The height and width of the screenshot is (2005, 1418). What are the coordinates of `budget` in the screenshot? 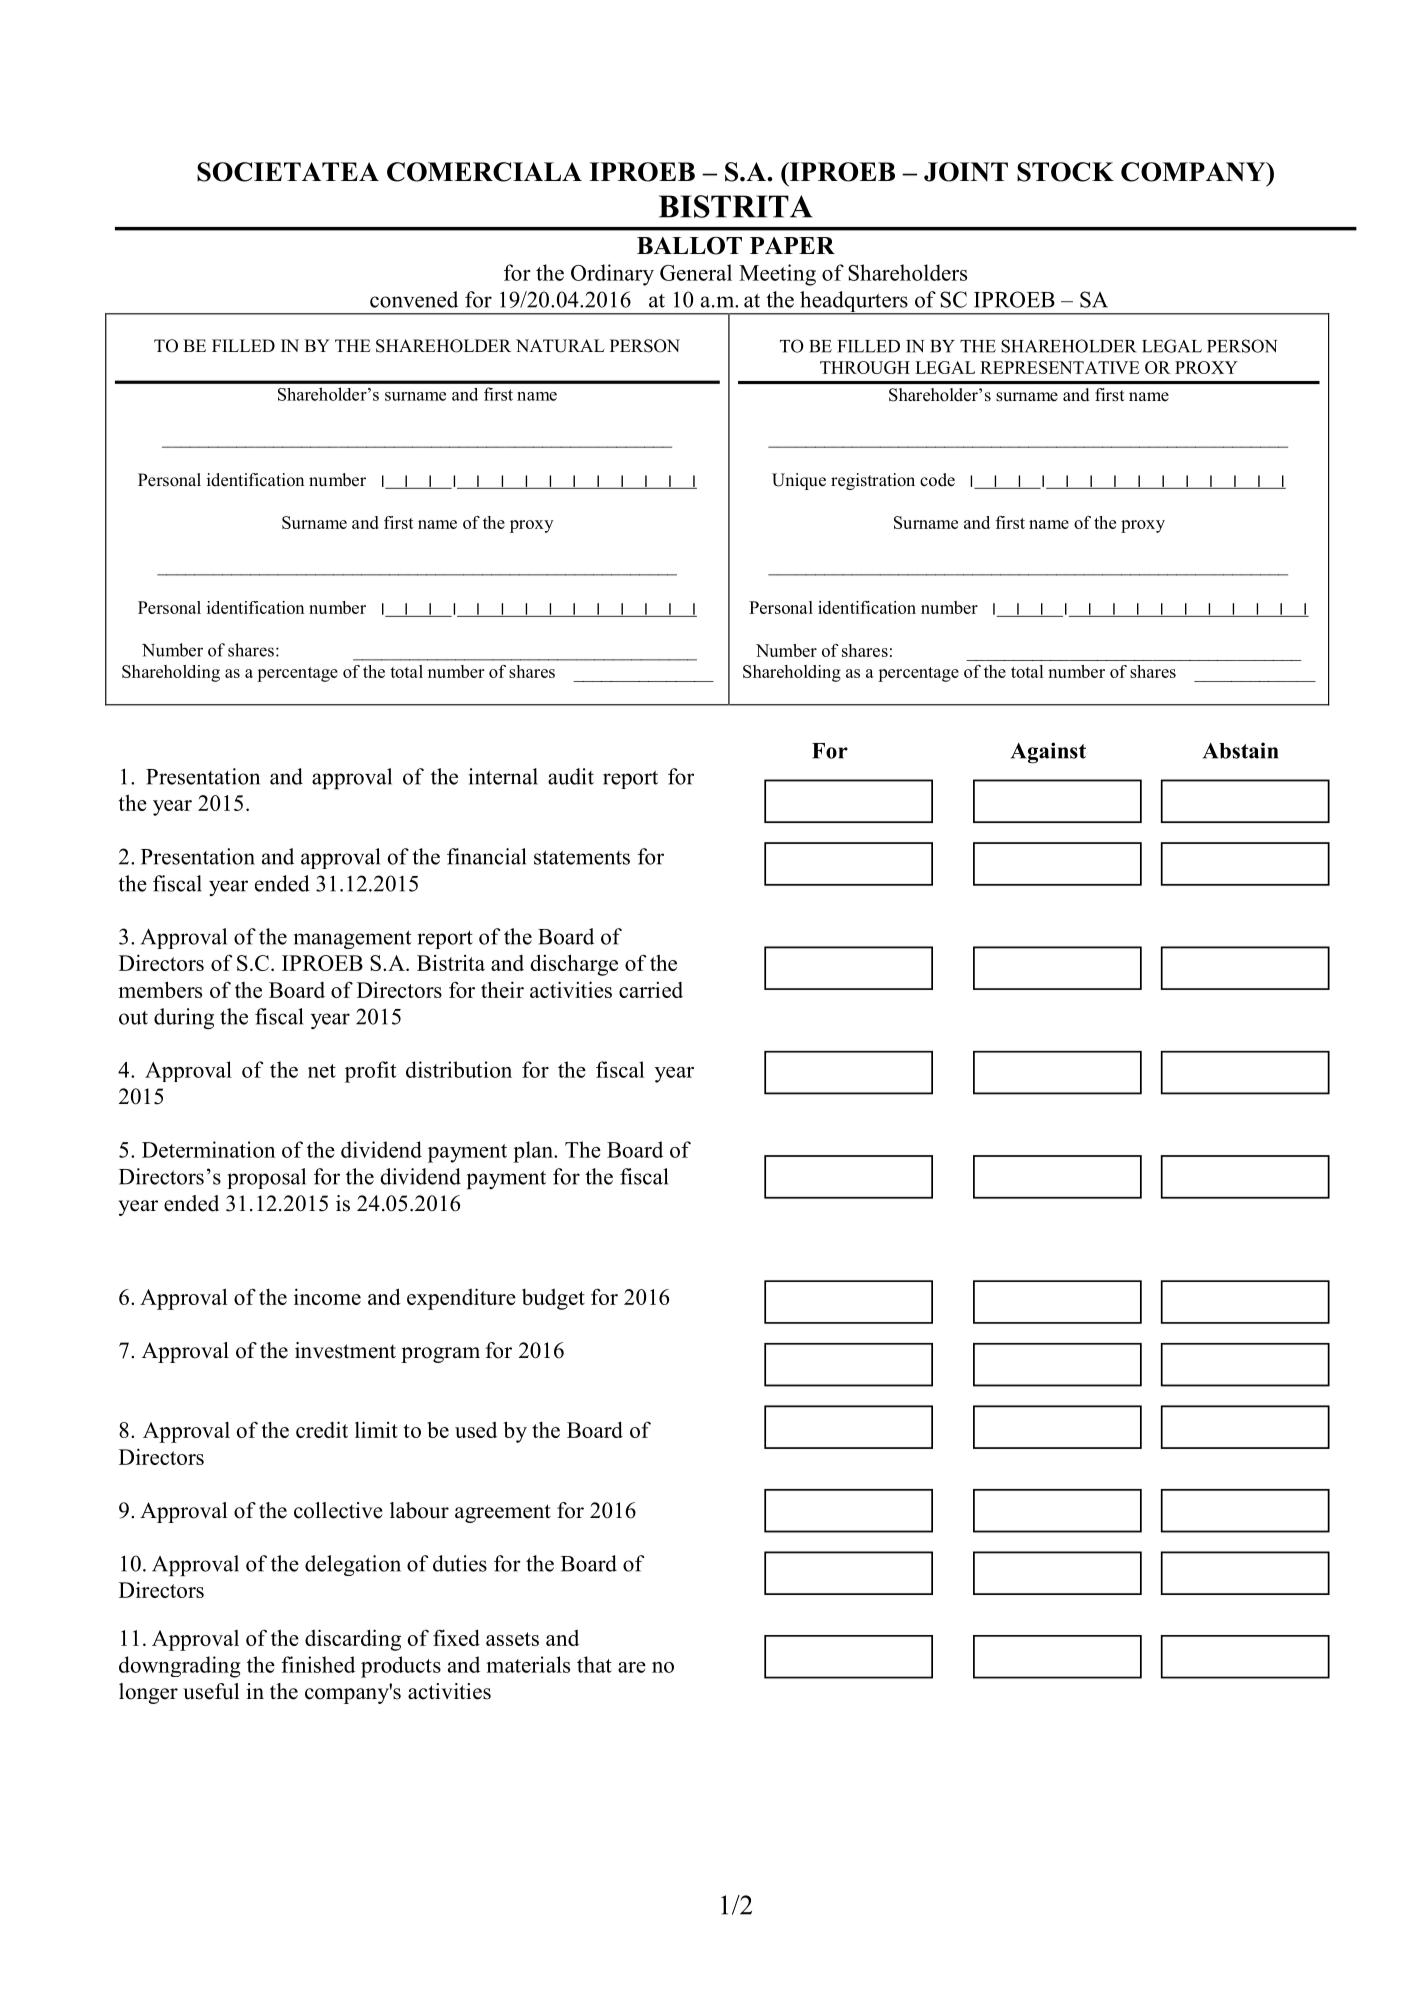 It's located at (553, 1299).
